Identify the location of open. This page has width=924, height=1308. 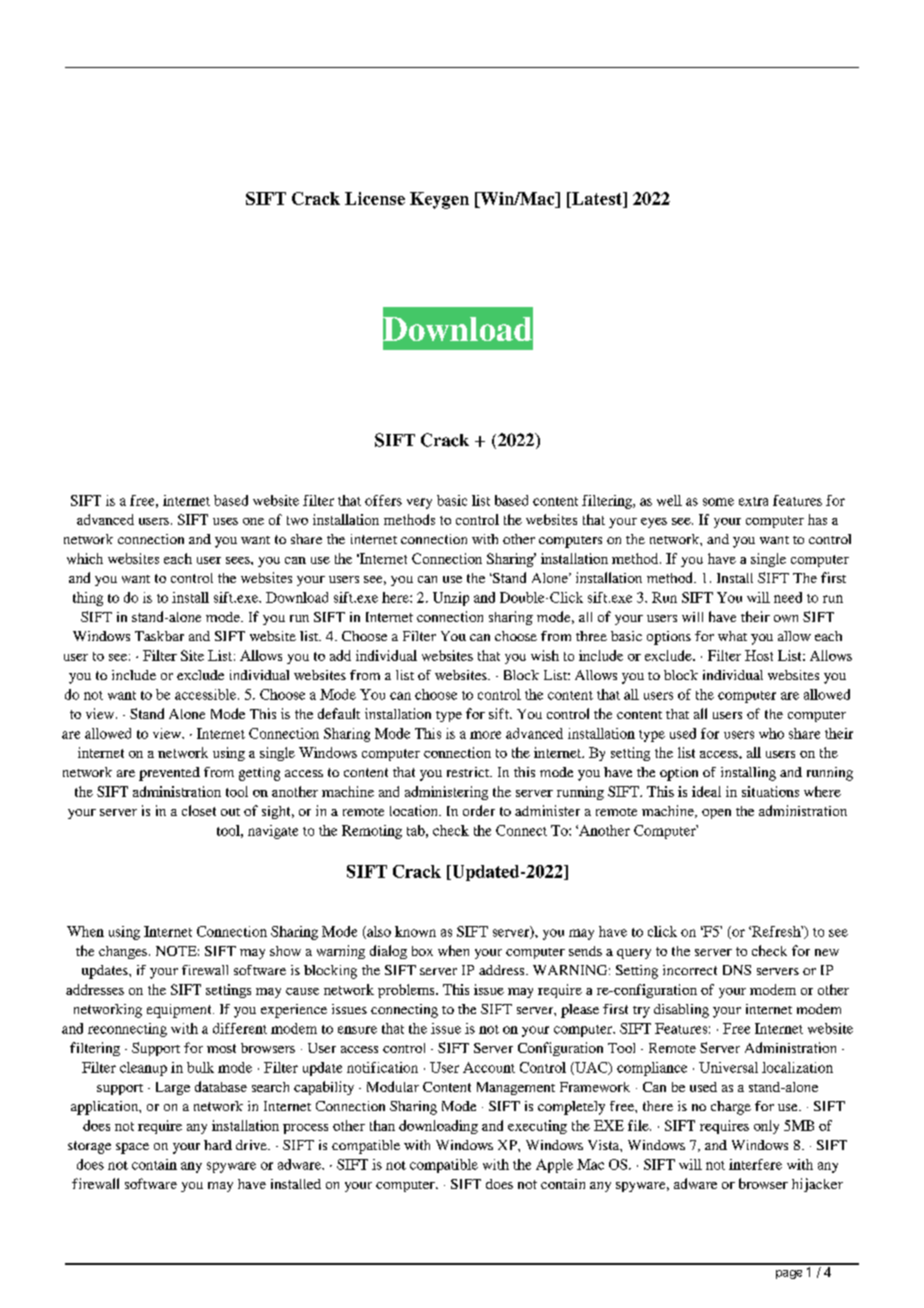
(716, 814).
